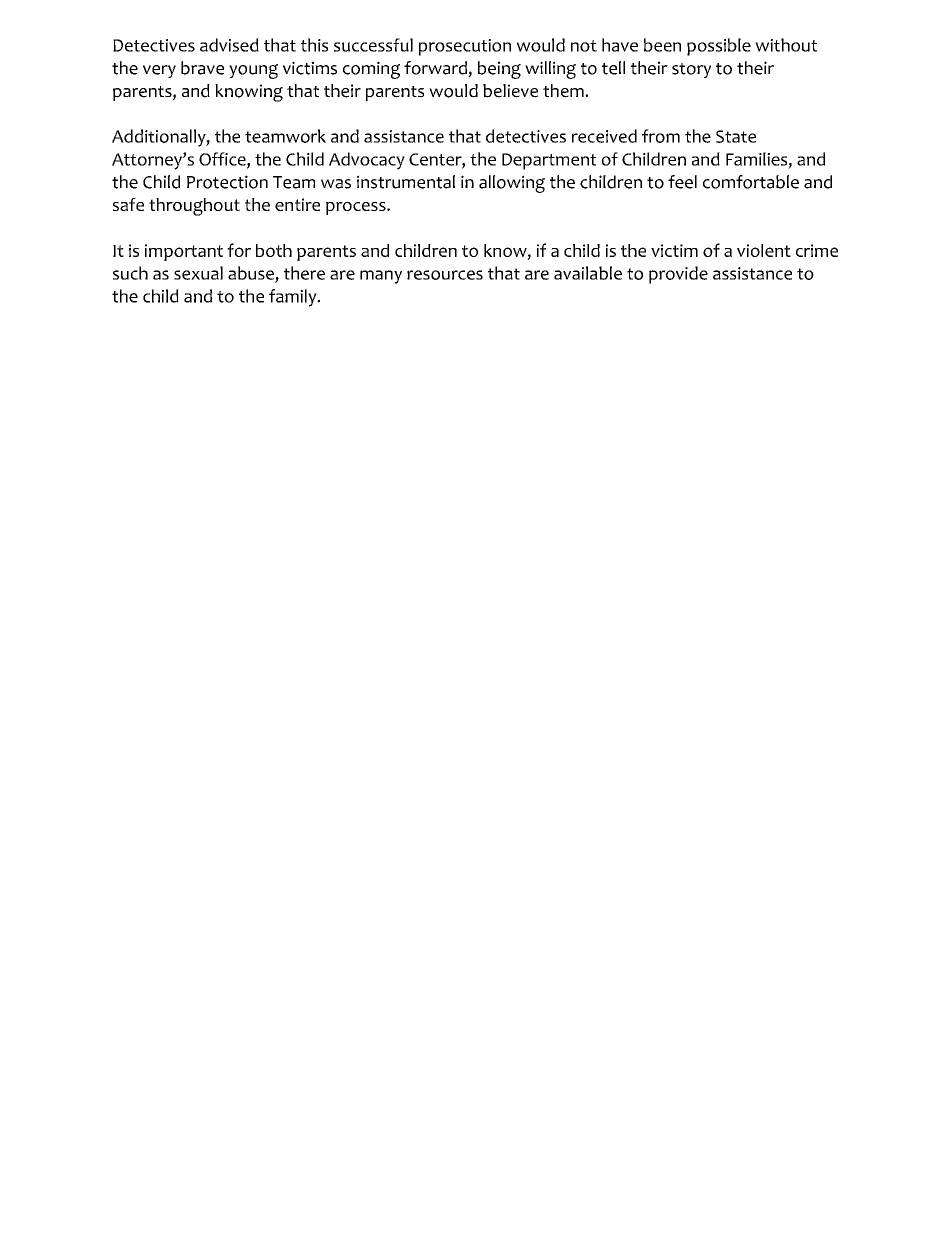 This page has width=952, height=1233. Describe the element at coordinates (719, 47) in the page. I see `possible` at that location.
